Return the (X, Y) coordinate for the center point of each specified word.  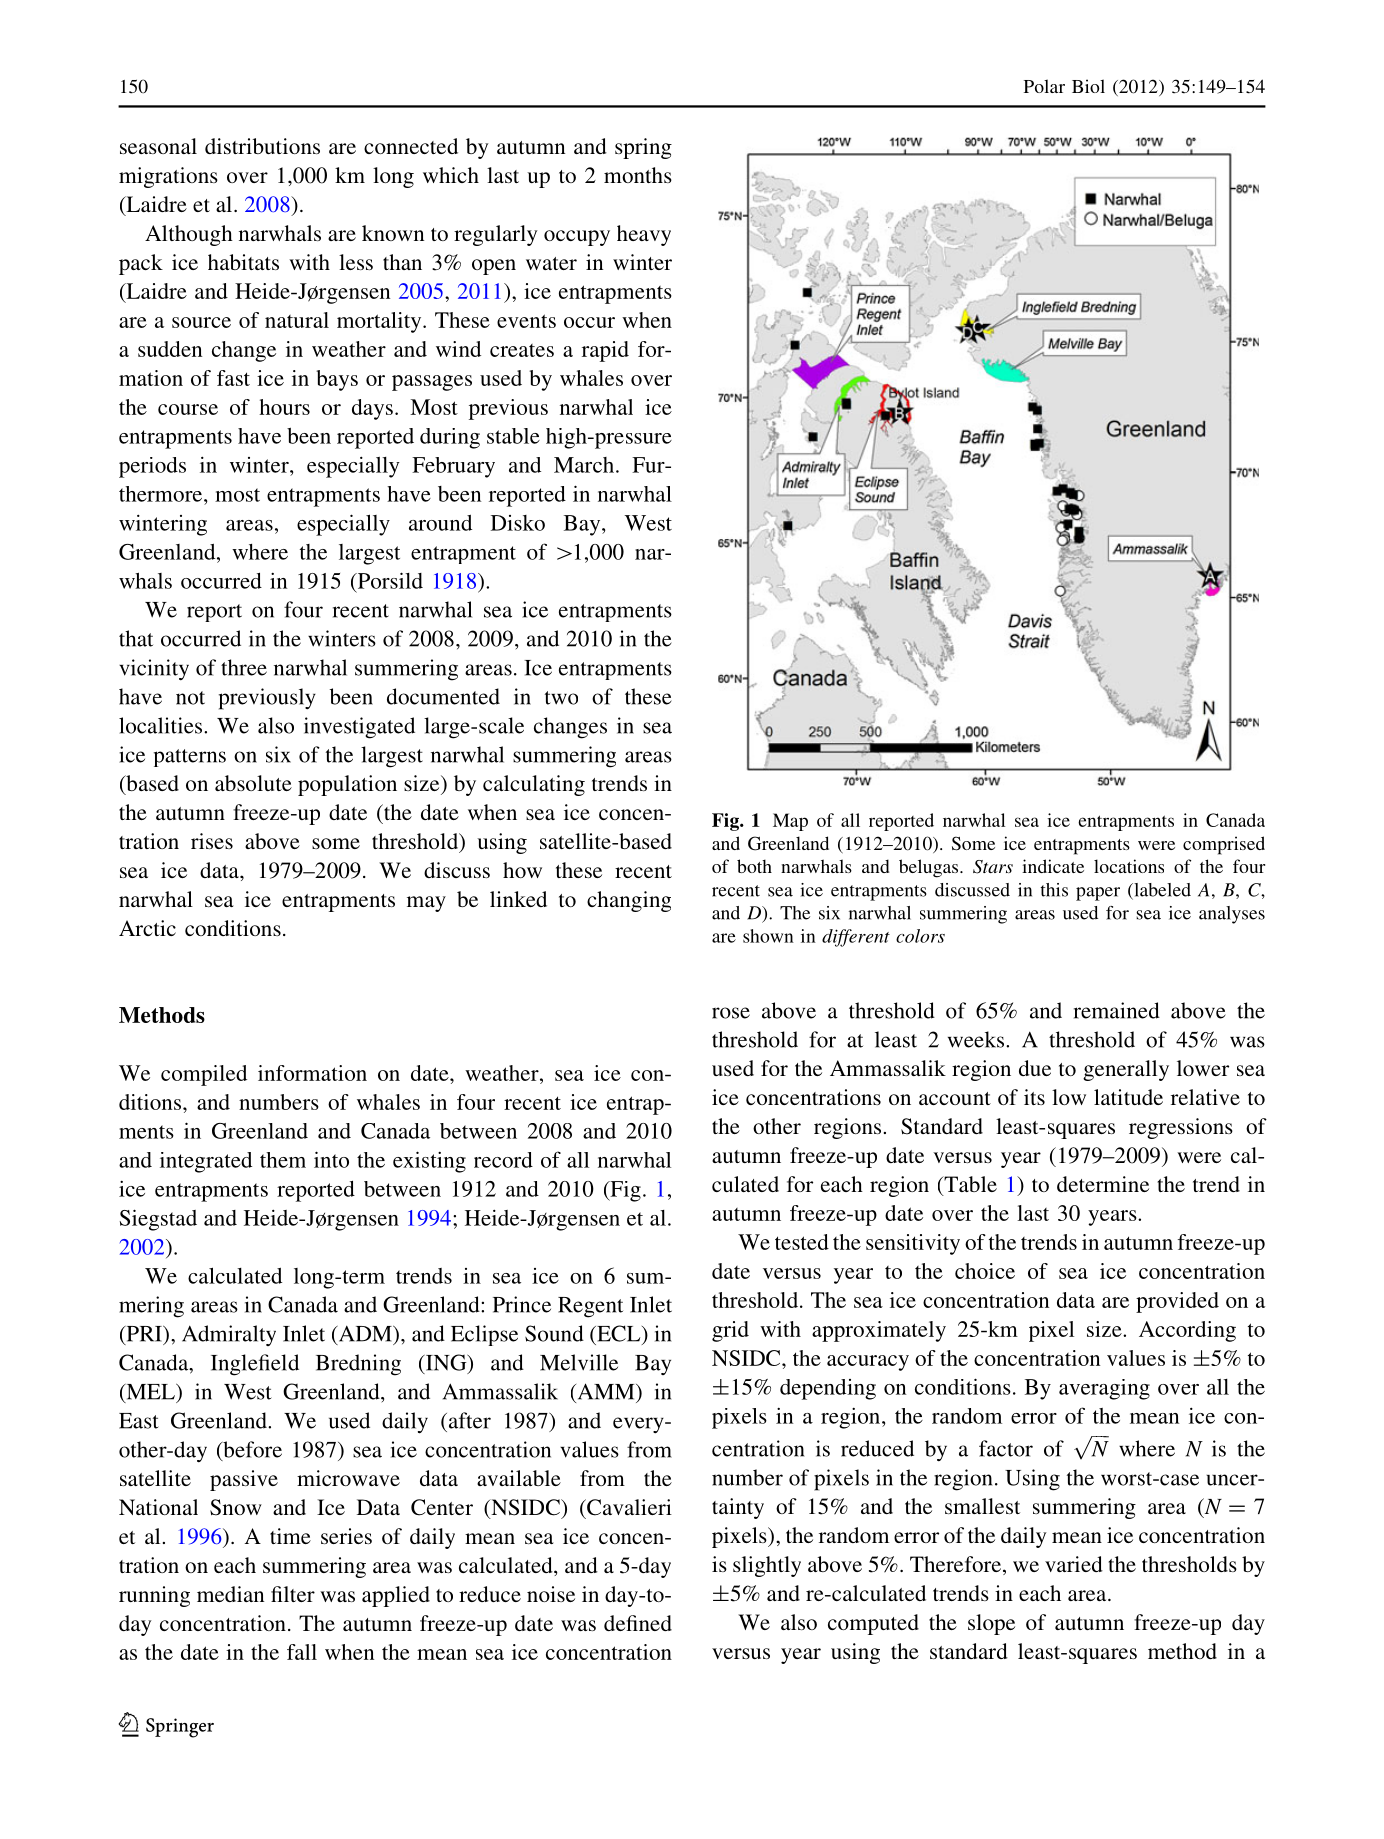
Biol (1088, 86)
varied (1074, 1564)
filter (293, 1594)
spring (643, 148)
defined (638, 1623)
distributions (262, 146)
